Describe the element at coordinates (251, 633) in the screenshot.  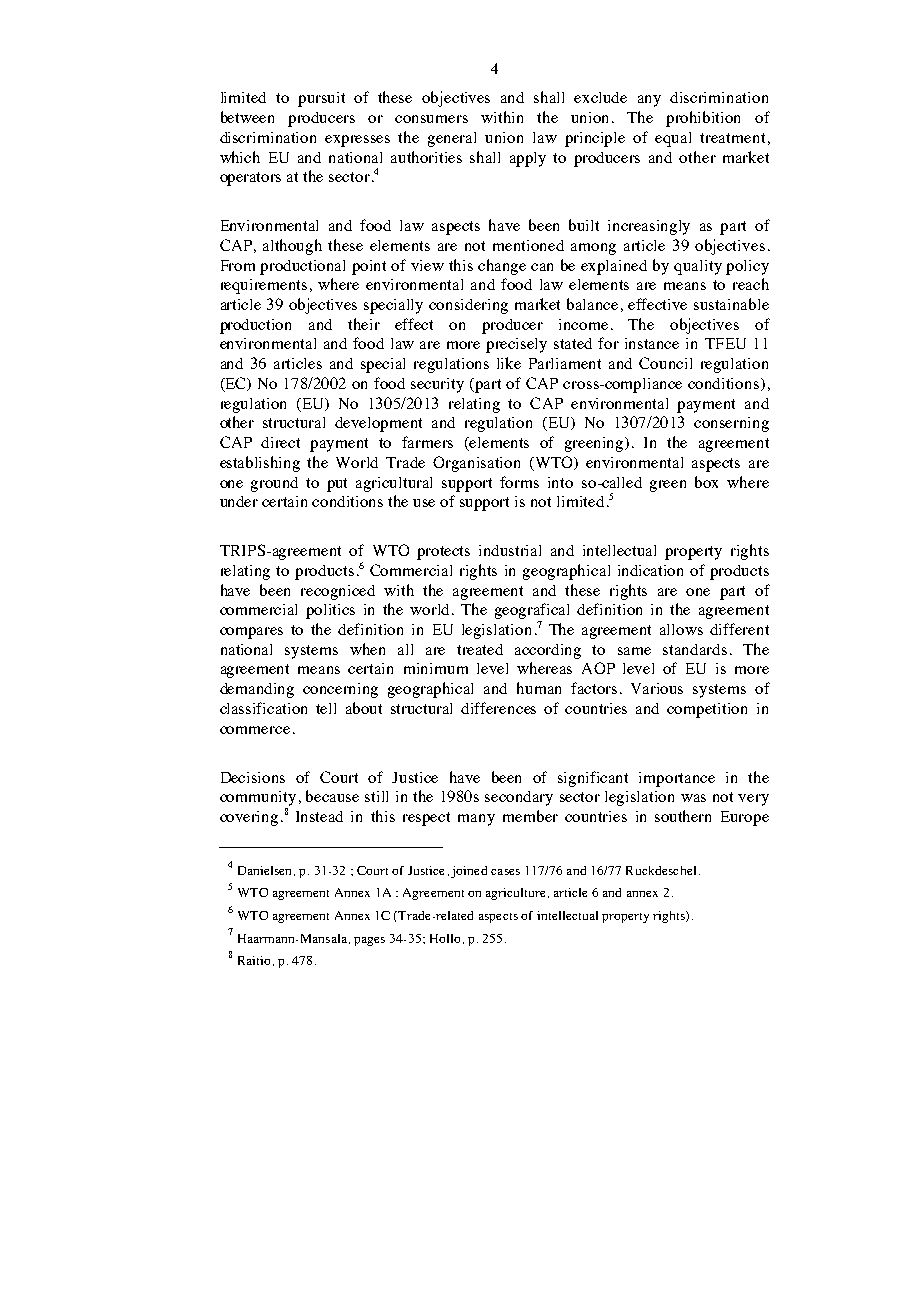
I see `compares` at that location.
